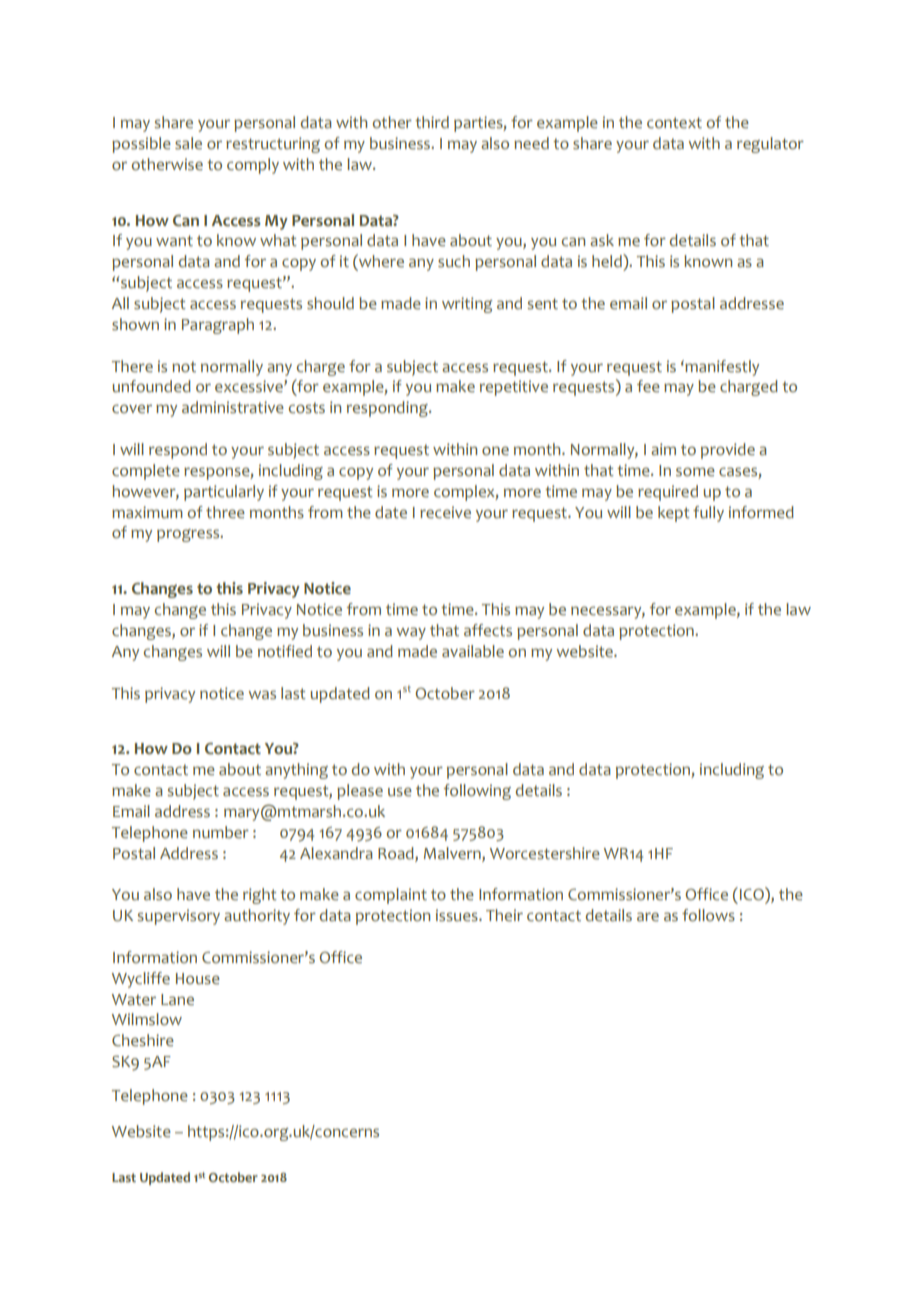  Describe the element at coordinates (514, 388) in the screenshot. I see `repetitive` at that location.
